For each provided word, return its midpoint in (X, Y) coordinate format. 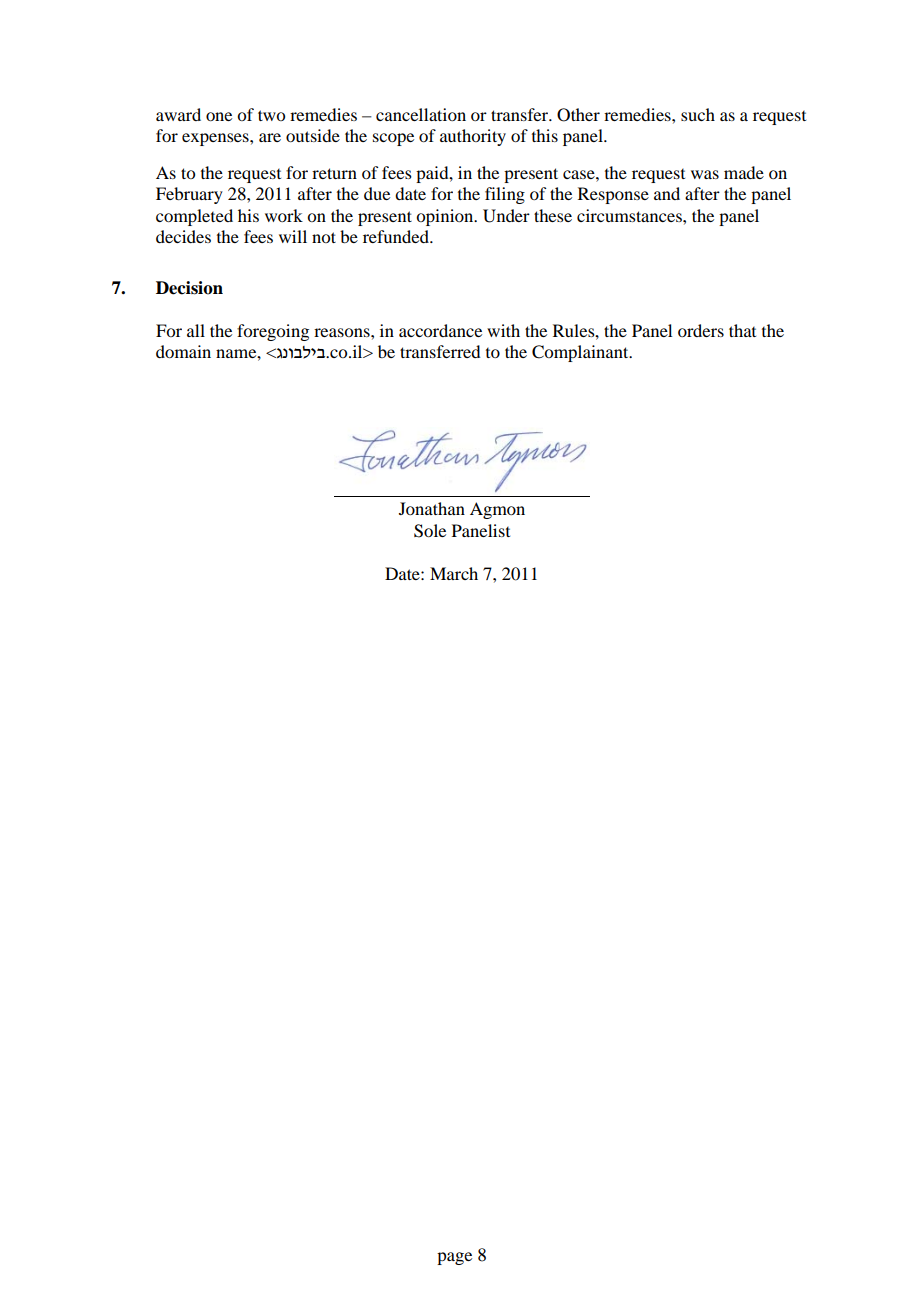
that (742, 330)
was (705, 174)
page (454, 1258)
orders (701, 330)
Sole (430, 531)
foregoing (273, 332)
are (270, 137)
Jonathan (432, 508)
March (454, 573)
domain (183, 351)
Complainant (581, 353)
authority (473, 137)
